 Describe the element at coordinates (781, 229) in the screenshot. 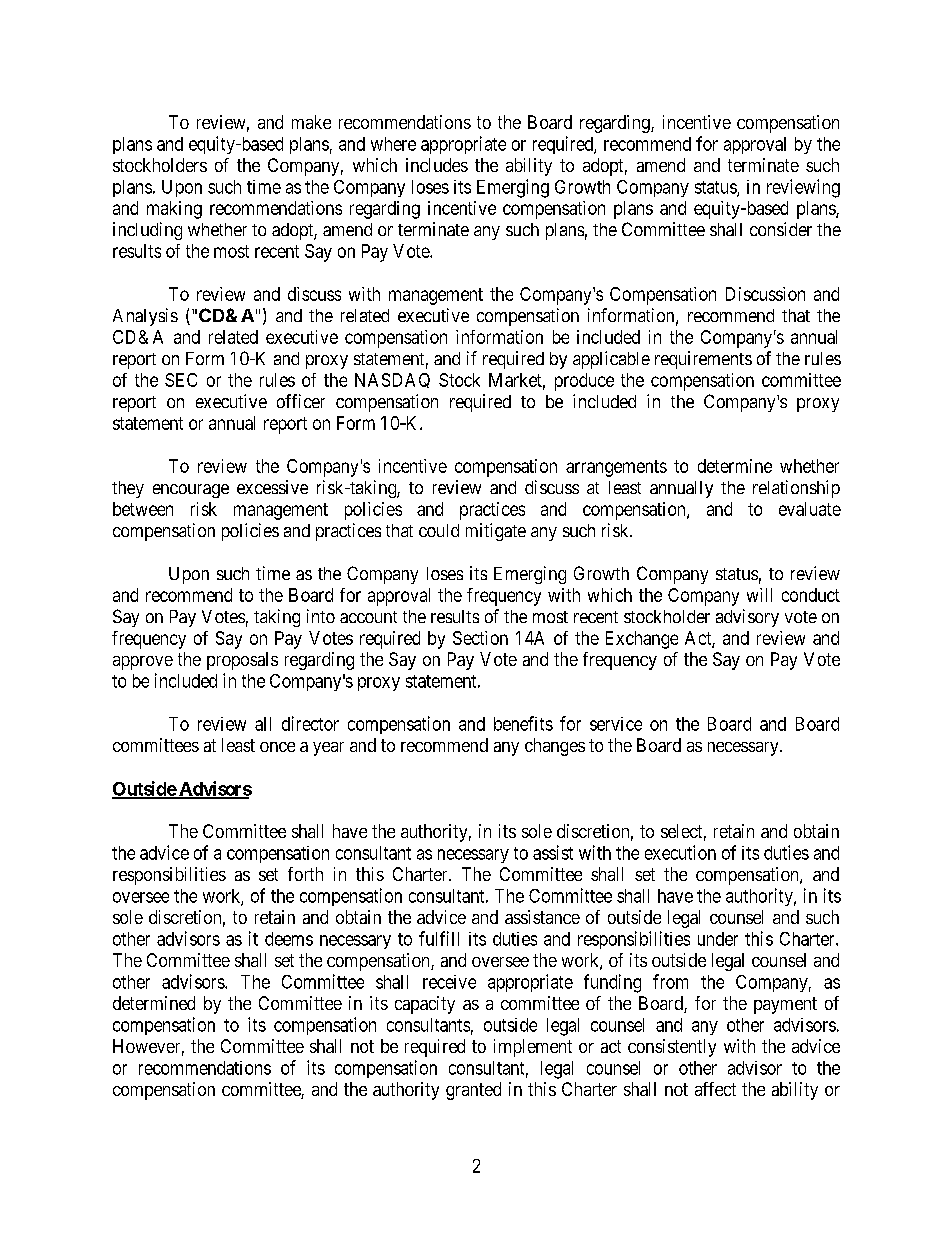

I see `consider` at that location.
